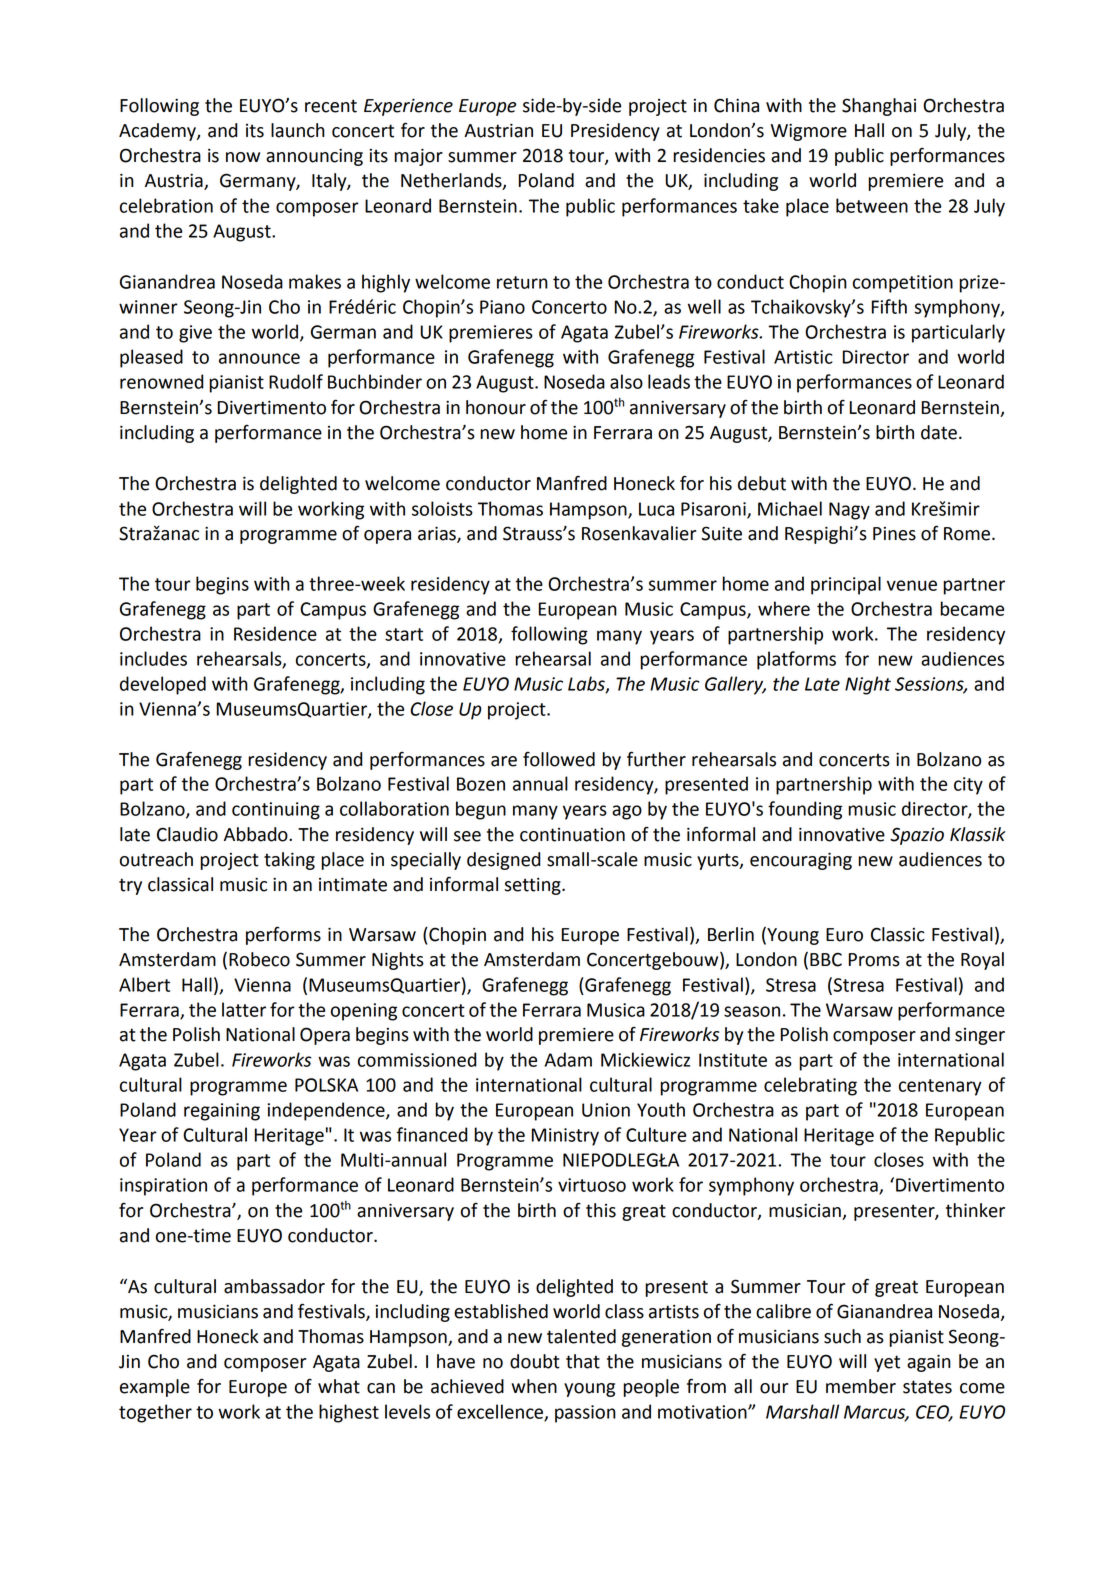 The height and width of the screenshot is (1569, 1110). I want to click on Shanghai, so click(879, 107).
